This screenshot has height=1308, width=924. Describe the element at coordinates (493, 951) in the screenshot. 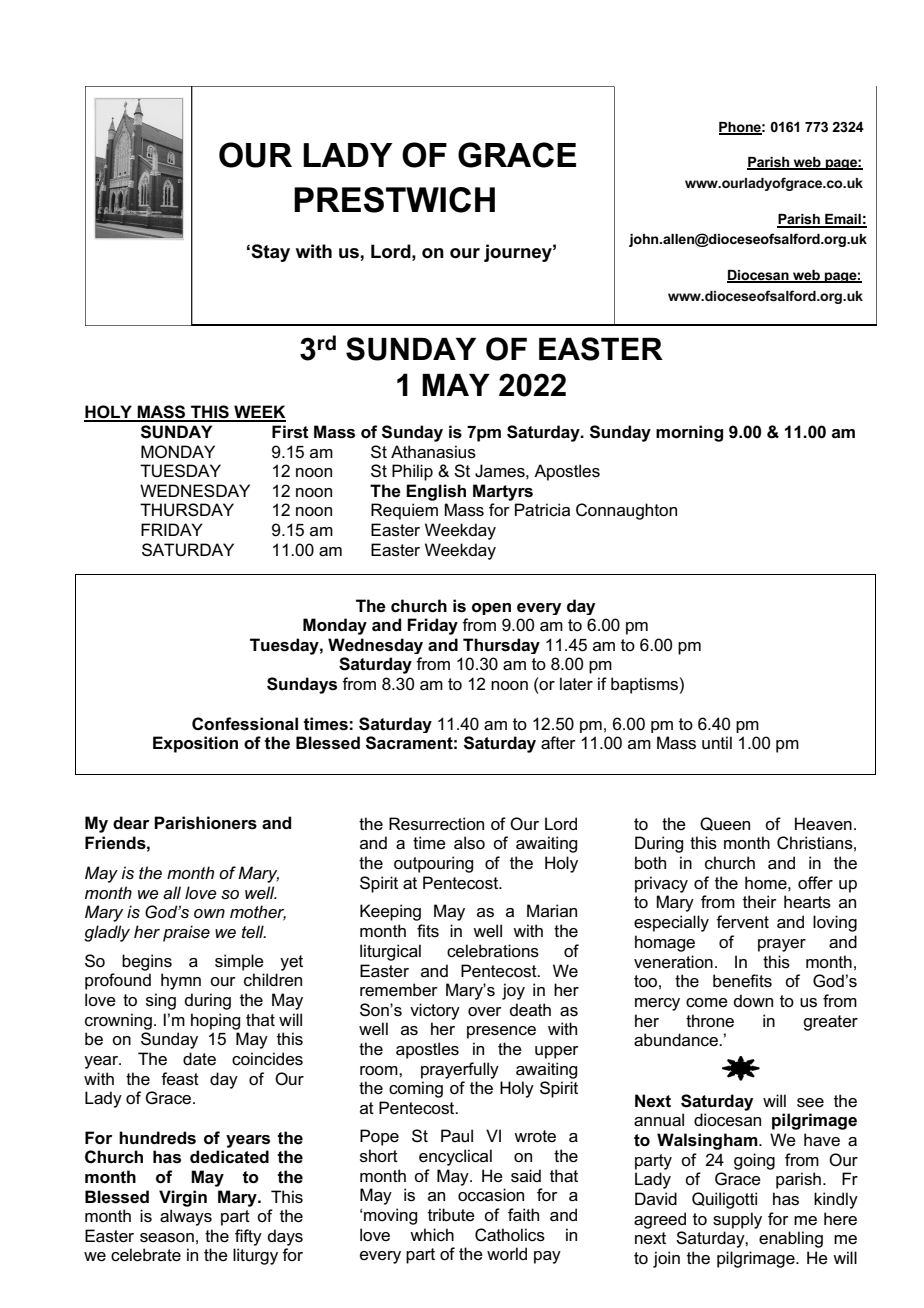

I see `celebrations` at that location.
